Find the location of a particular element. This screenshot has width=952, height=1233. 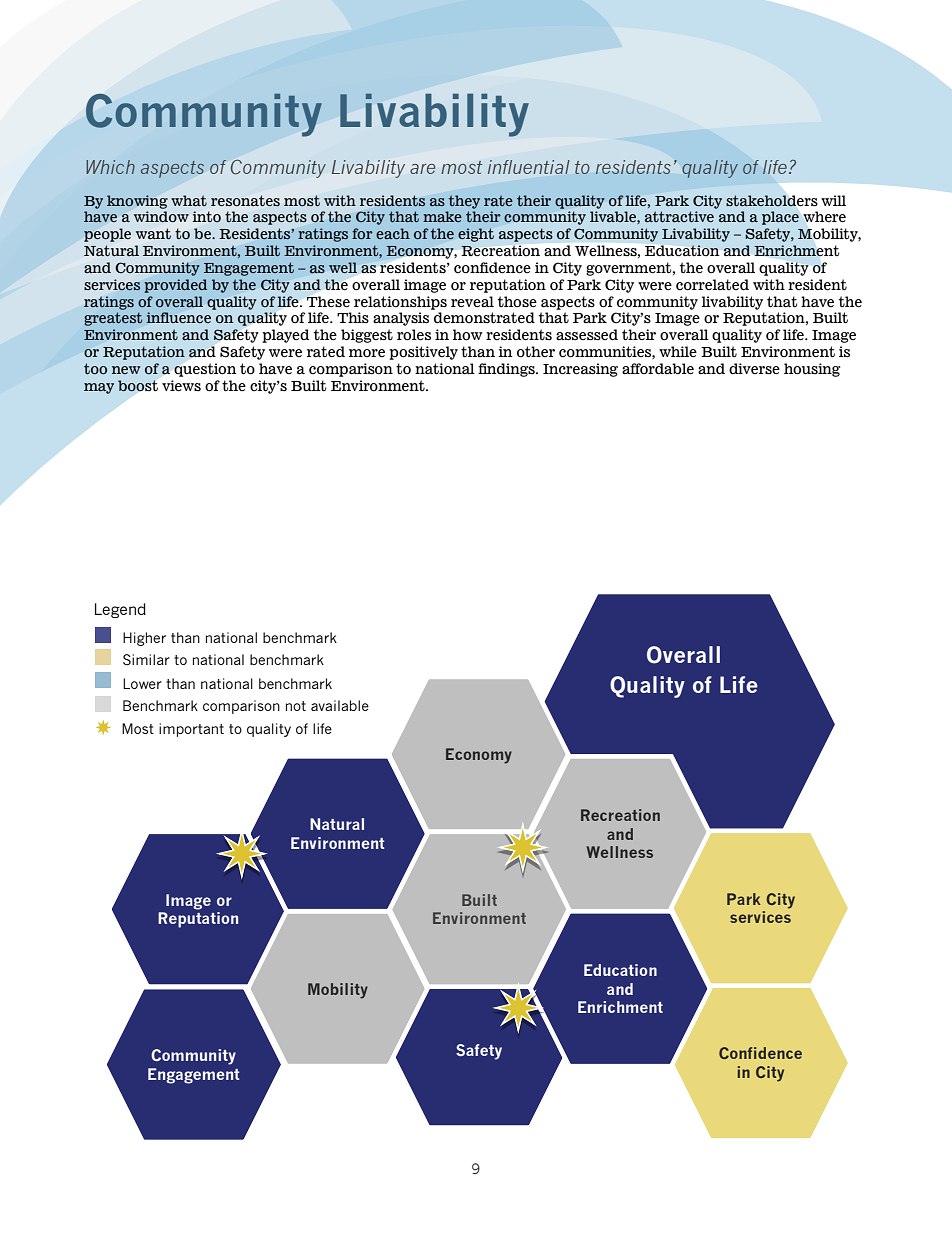

stakeholders is located at coordinates (771, 200).
